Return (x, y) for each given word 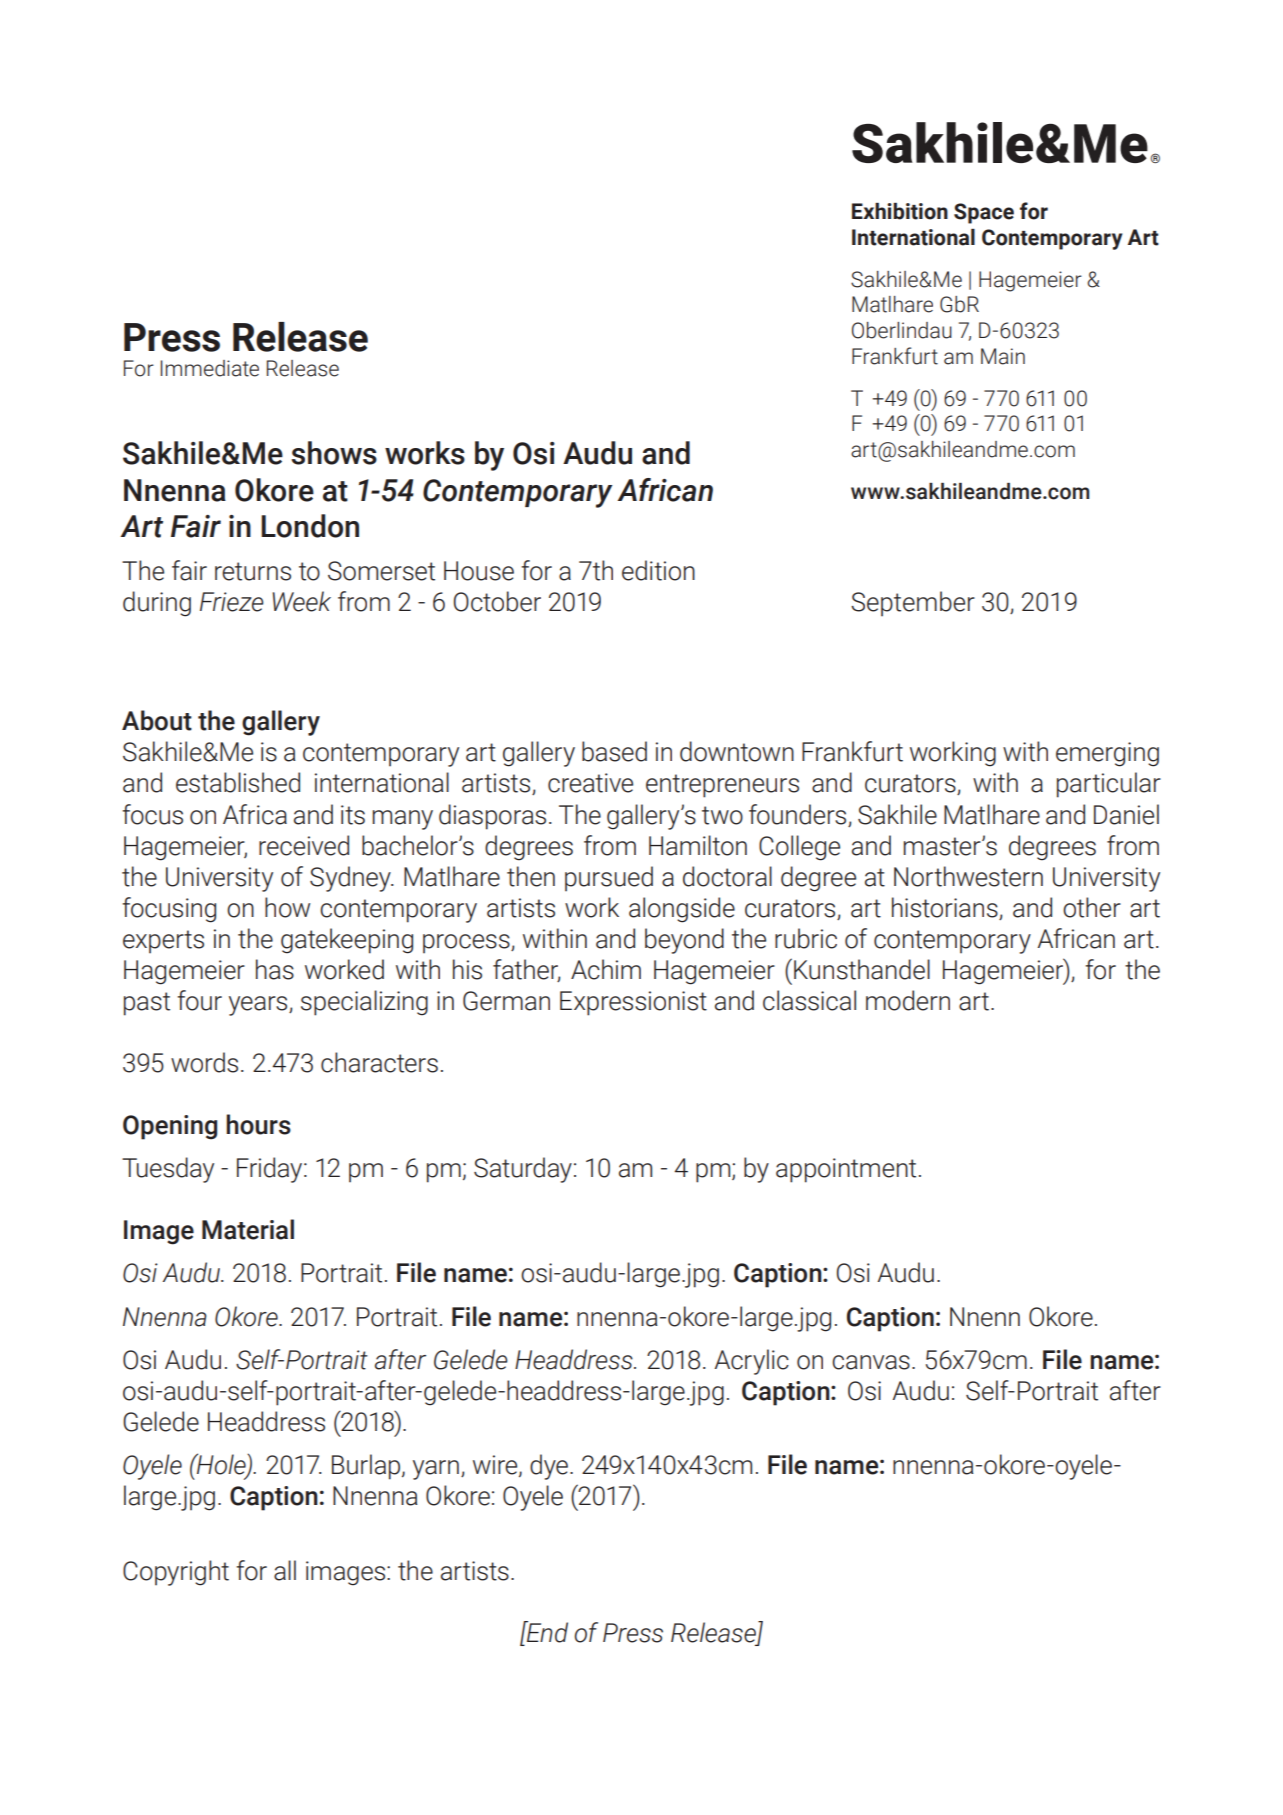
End (546, 1632)
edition (658, 570)
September (913, 603)
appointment (846, 1170)
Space (984, 213)
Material (248, 1229)
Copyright (176, 1573)
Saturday (523, 1170)
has (275, 969)
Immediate (209, 368)
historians (945, 907)
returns (253, 571)
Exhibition (900, 211)
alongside (682, 910)
